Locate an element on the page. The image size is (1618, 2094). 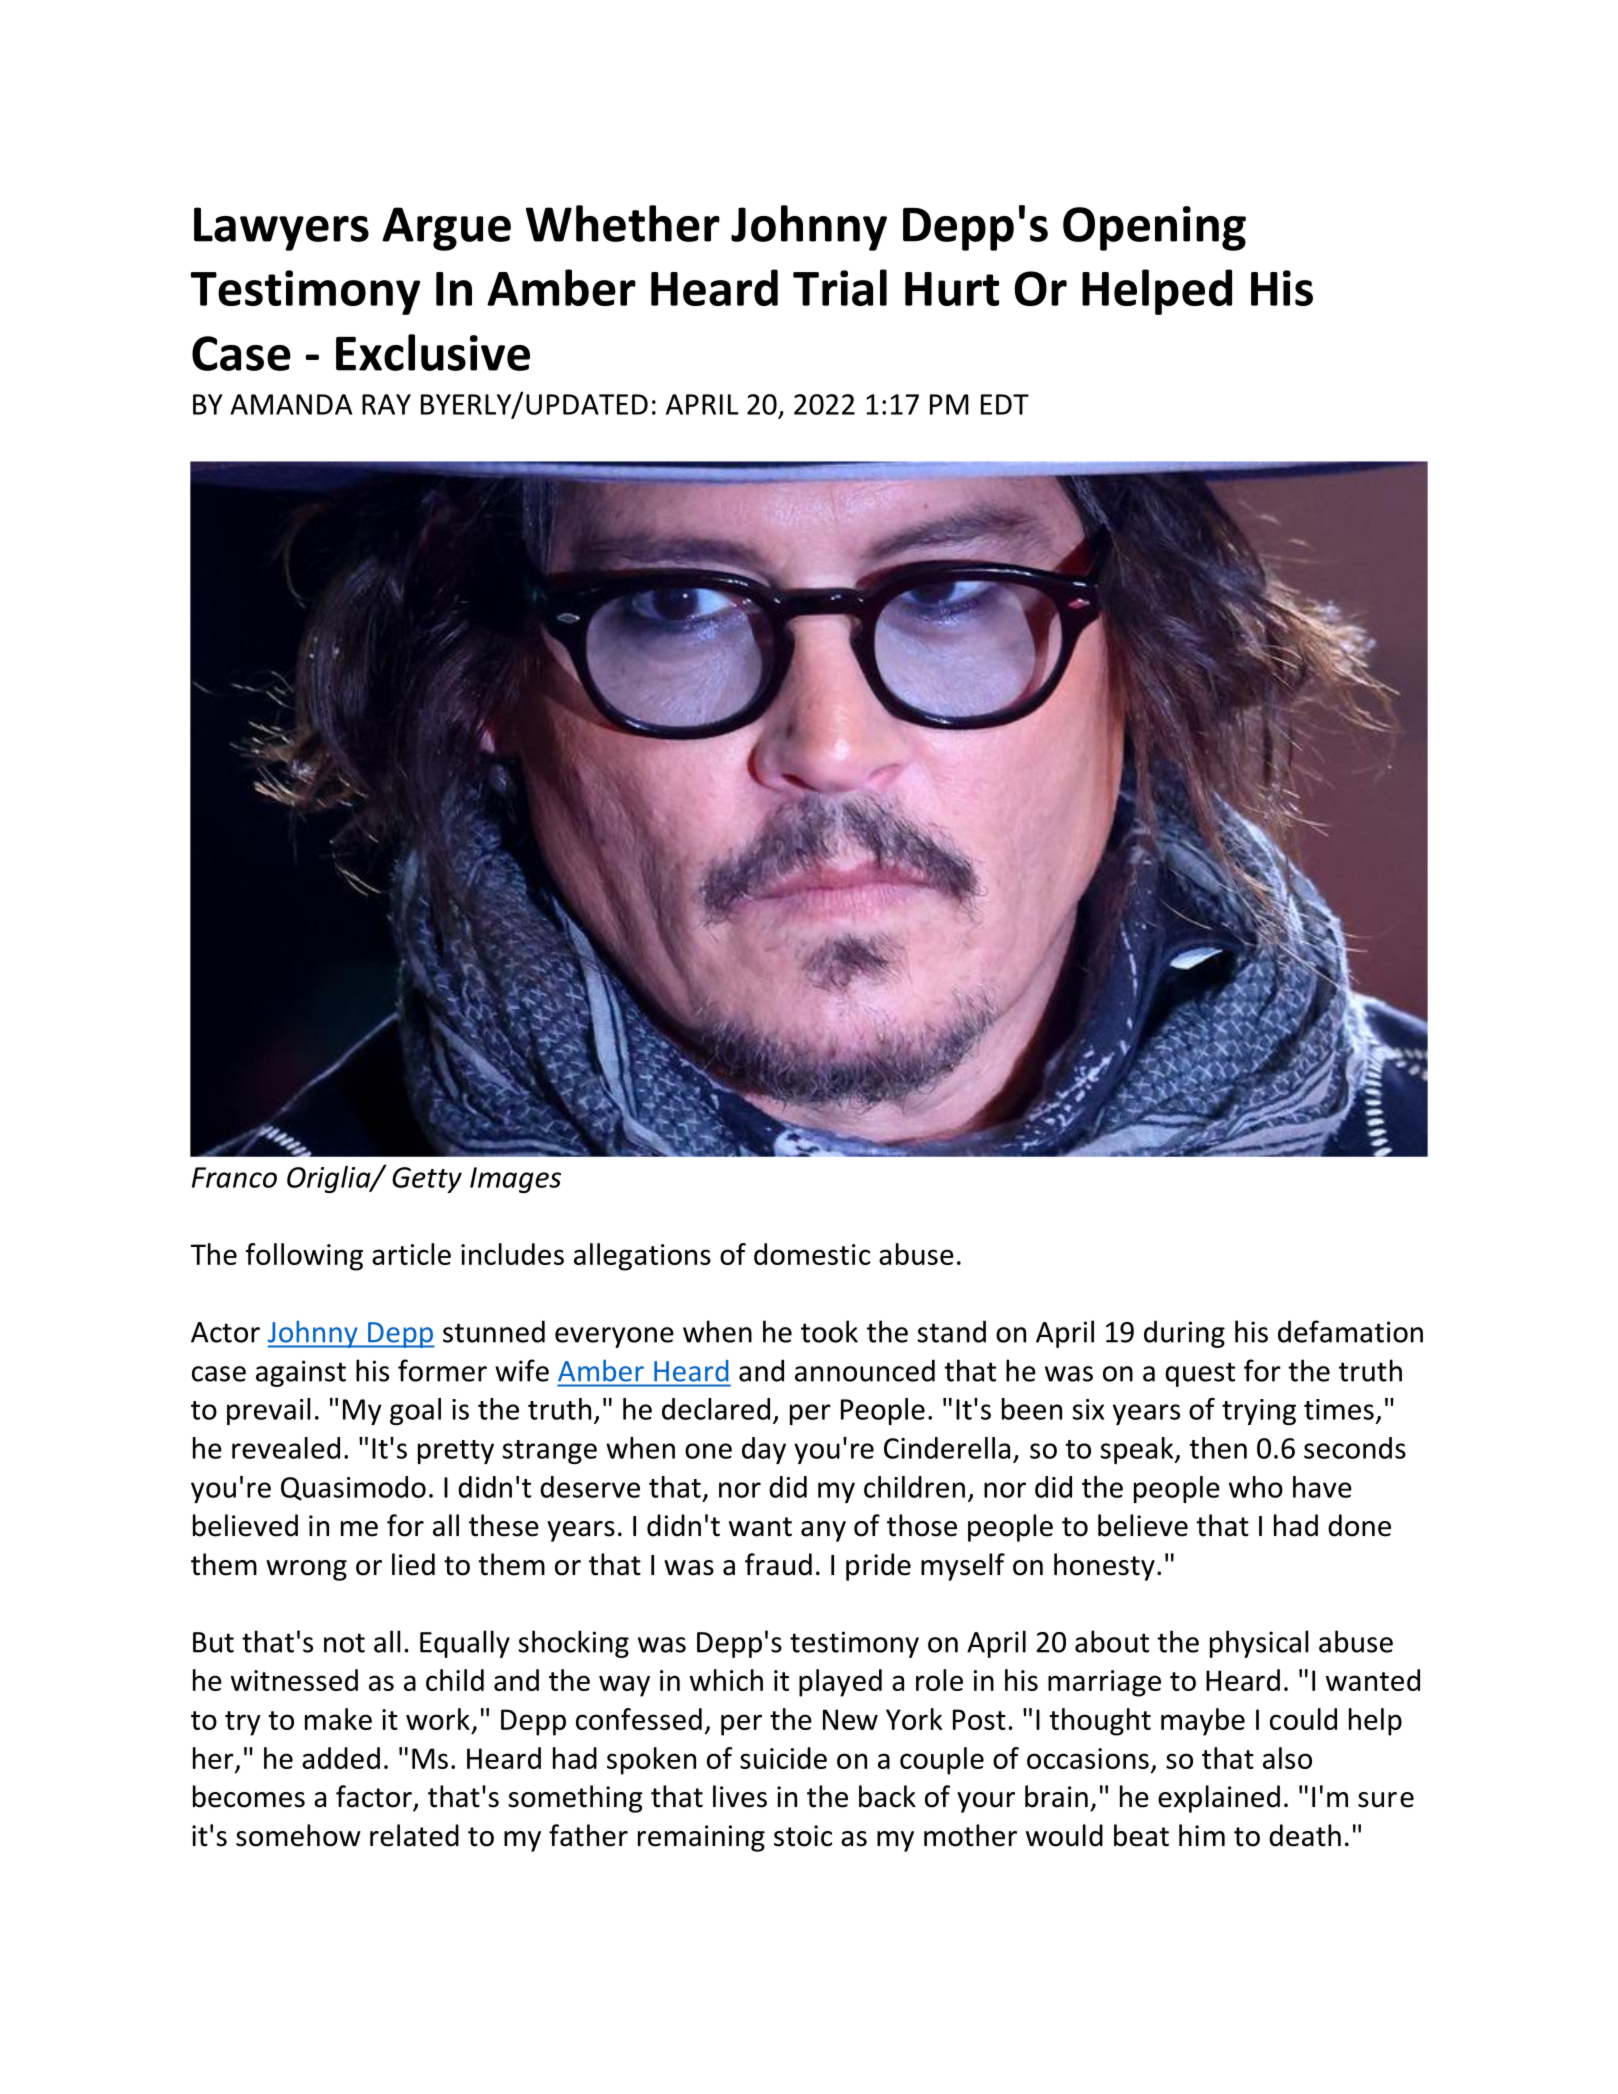
added is located at coordinates (341, 1758).
